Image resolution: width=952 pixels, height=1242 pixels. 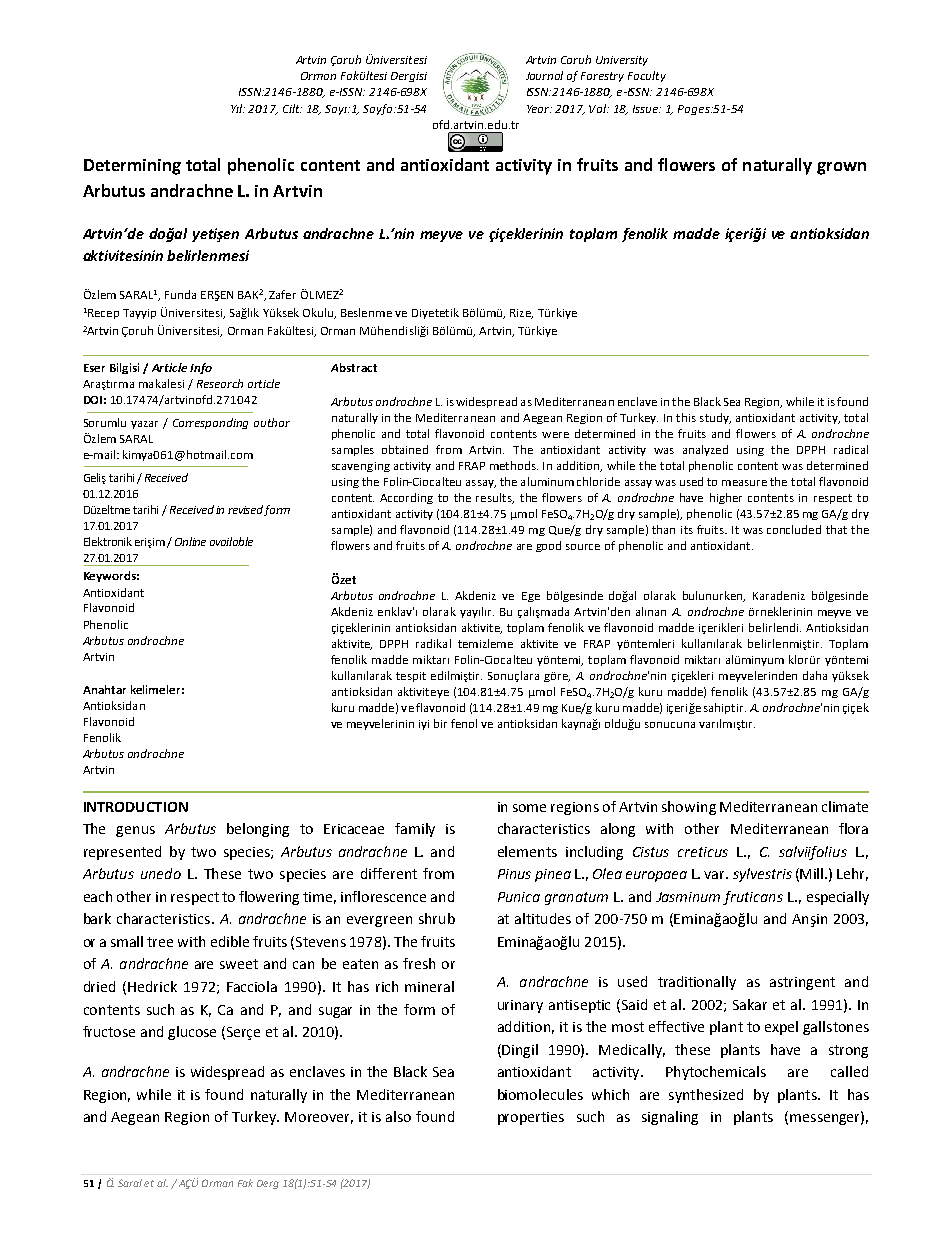 I want to click on glucose, so click(x=192, y=1033).
